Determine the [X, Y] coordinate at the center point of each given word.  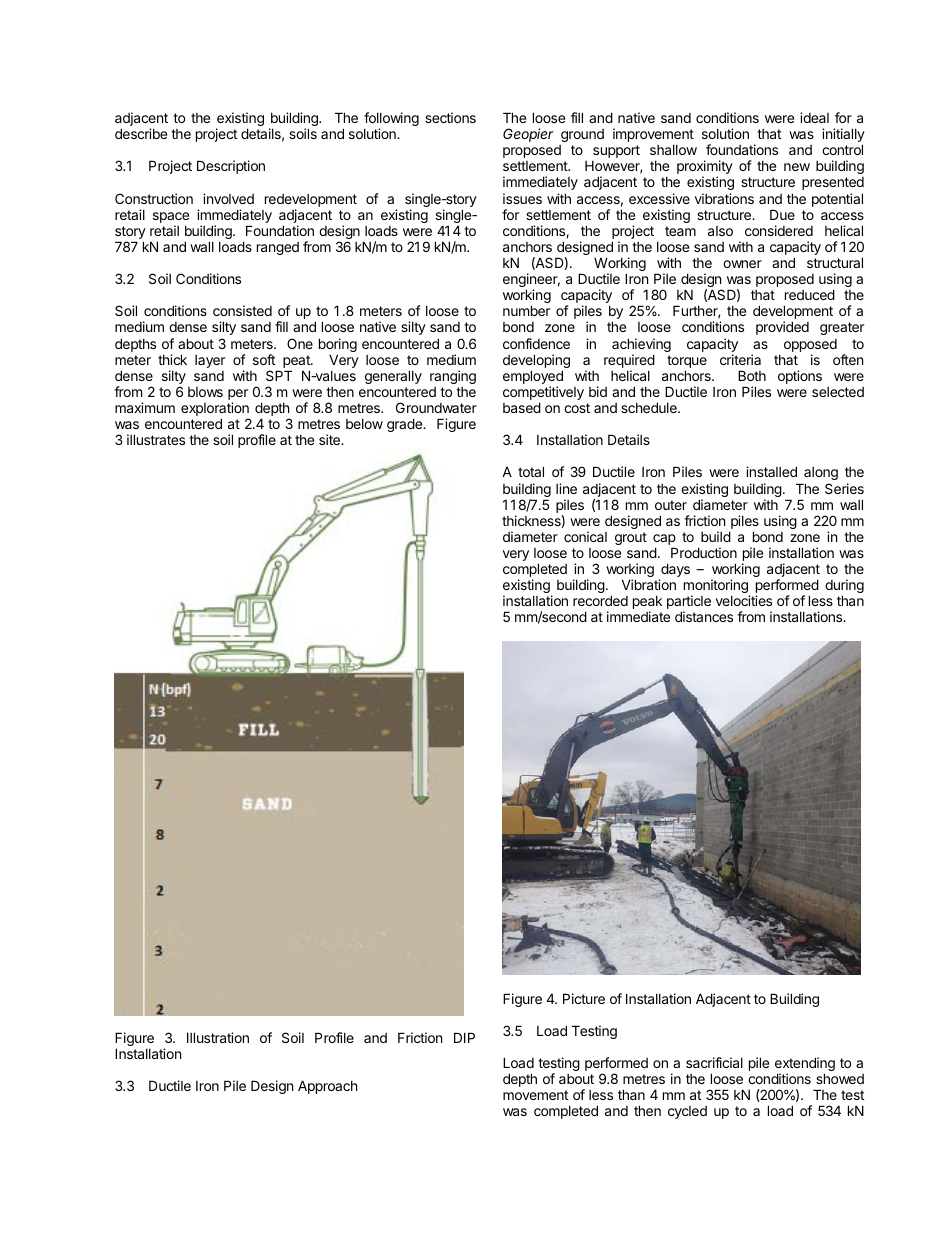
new [797, 167]
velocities [744, 600]
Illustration [218, 1037]
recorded [600, 600]
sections [450, 117]
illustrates [156, 439]
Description [231, 167]
